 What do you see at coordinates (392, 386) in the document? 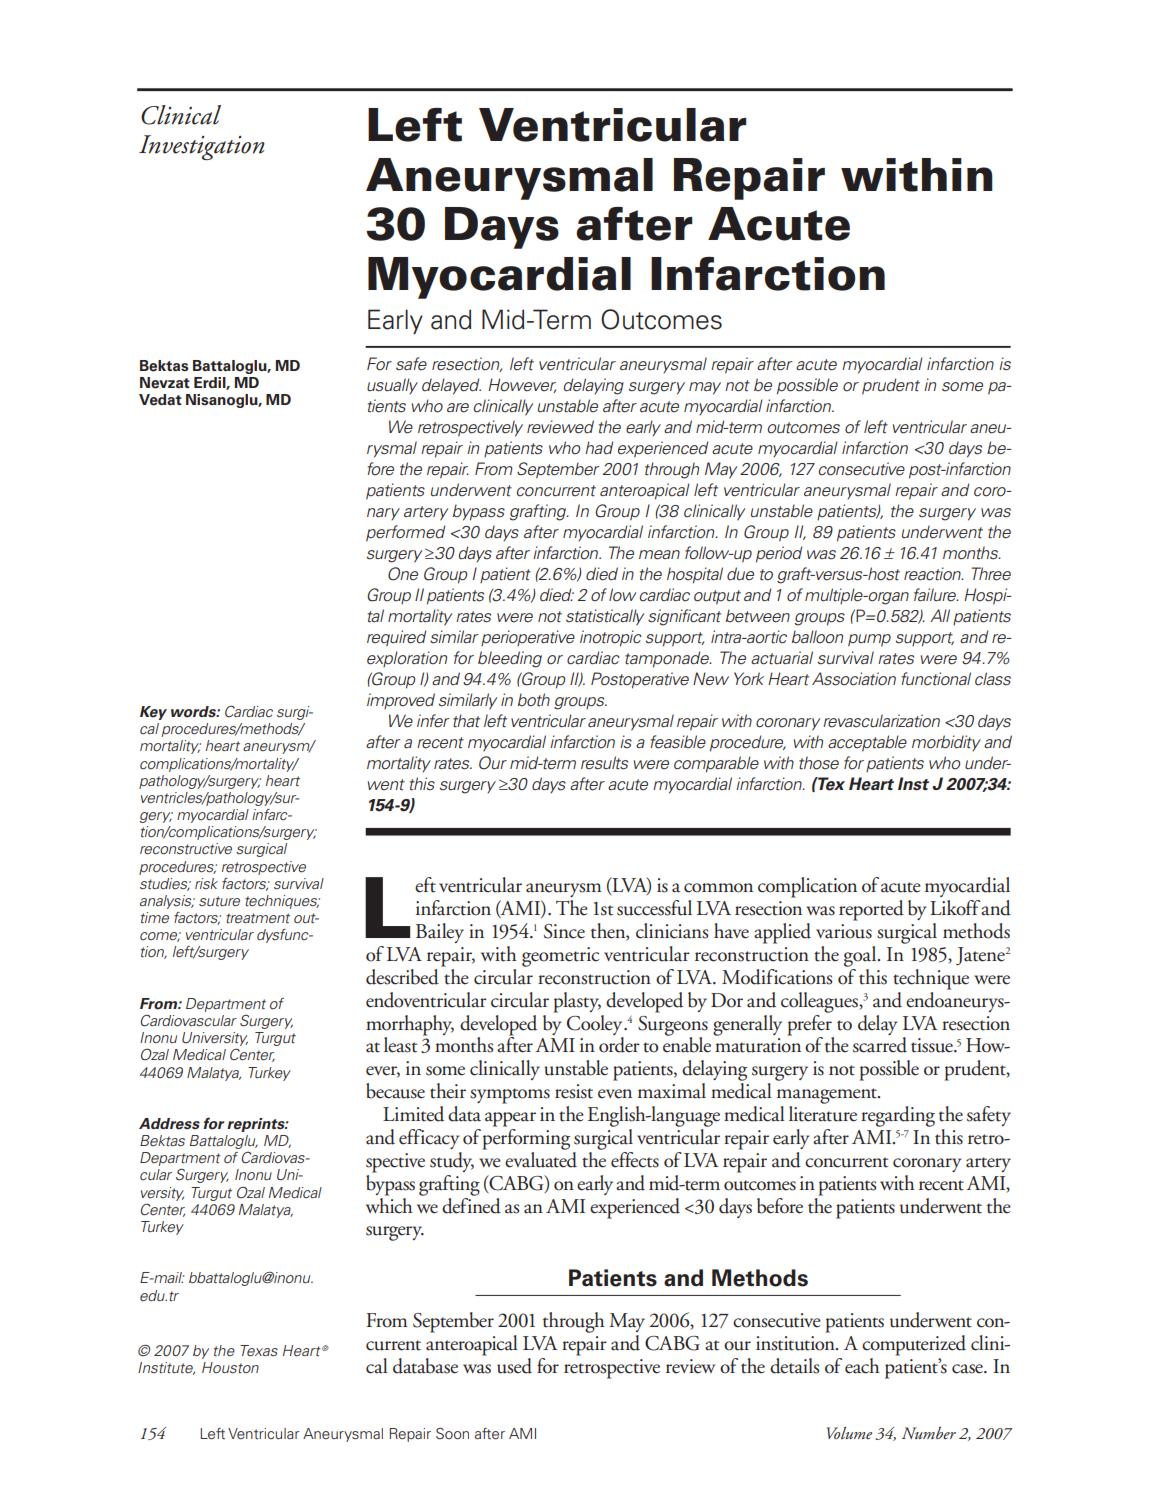
I see `usually` at bounding box center [392, 386].
